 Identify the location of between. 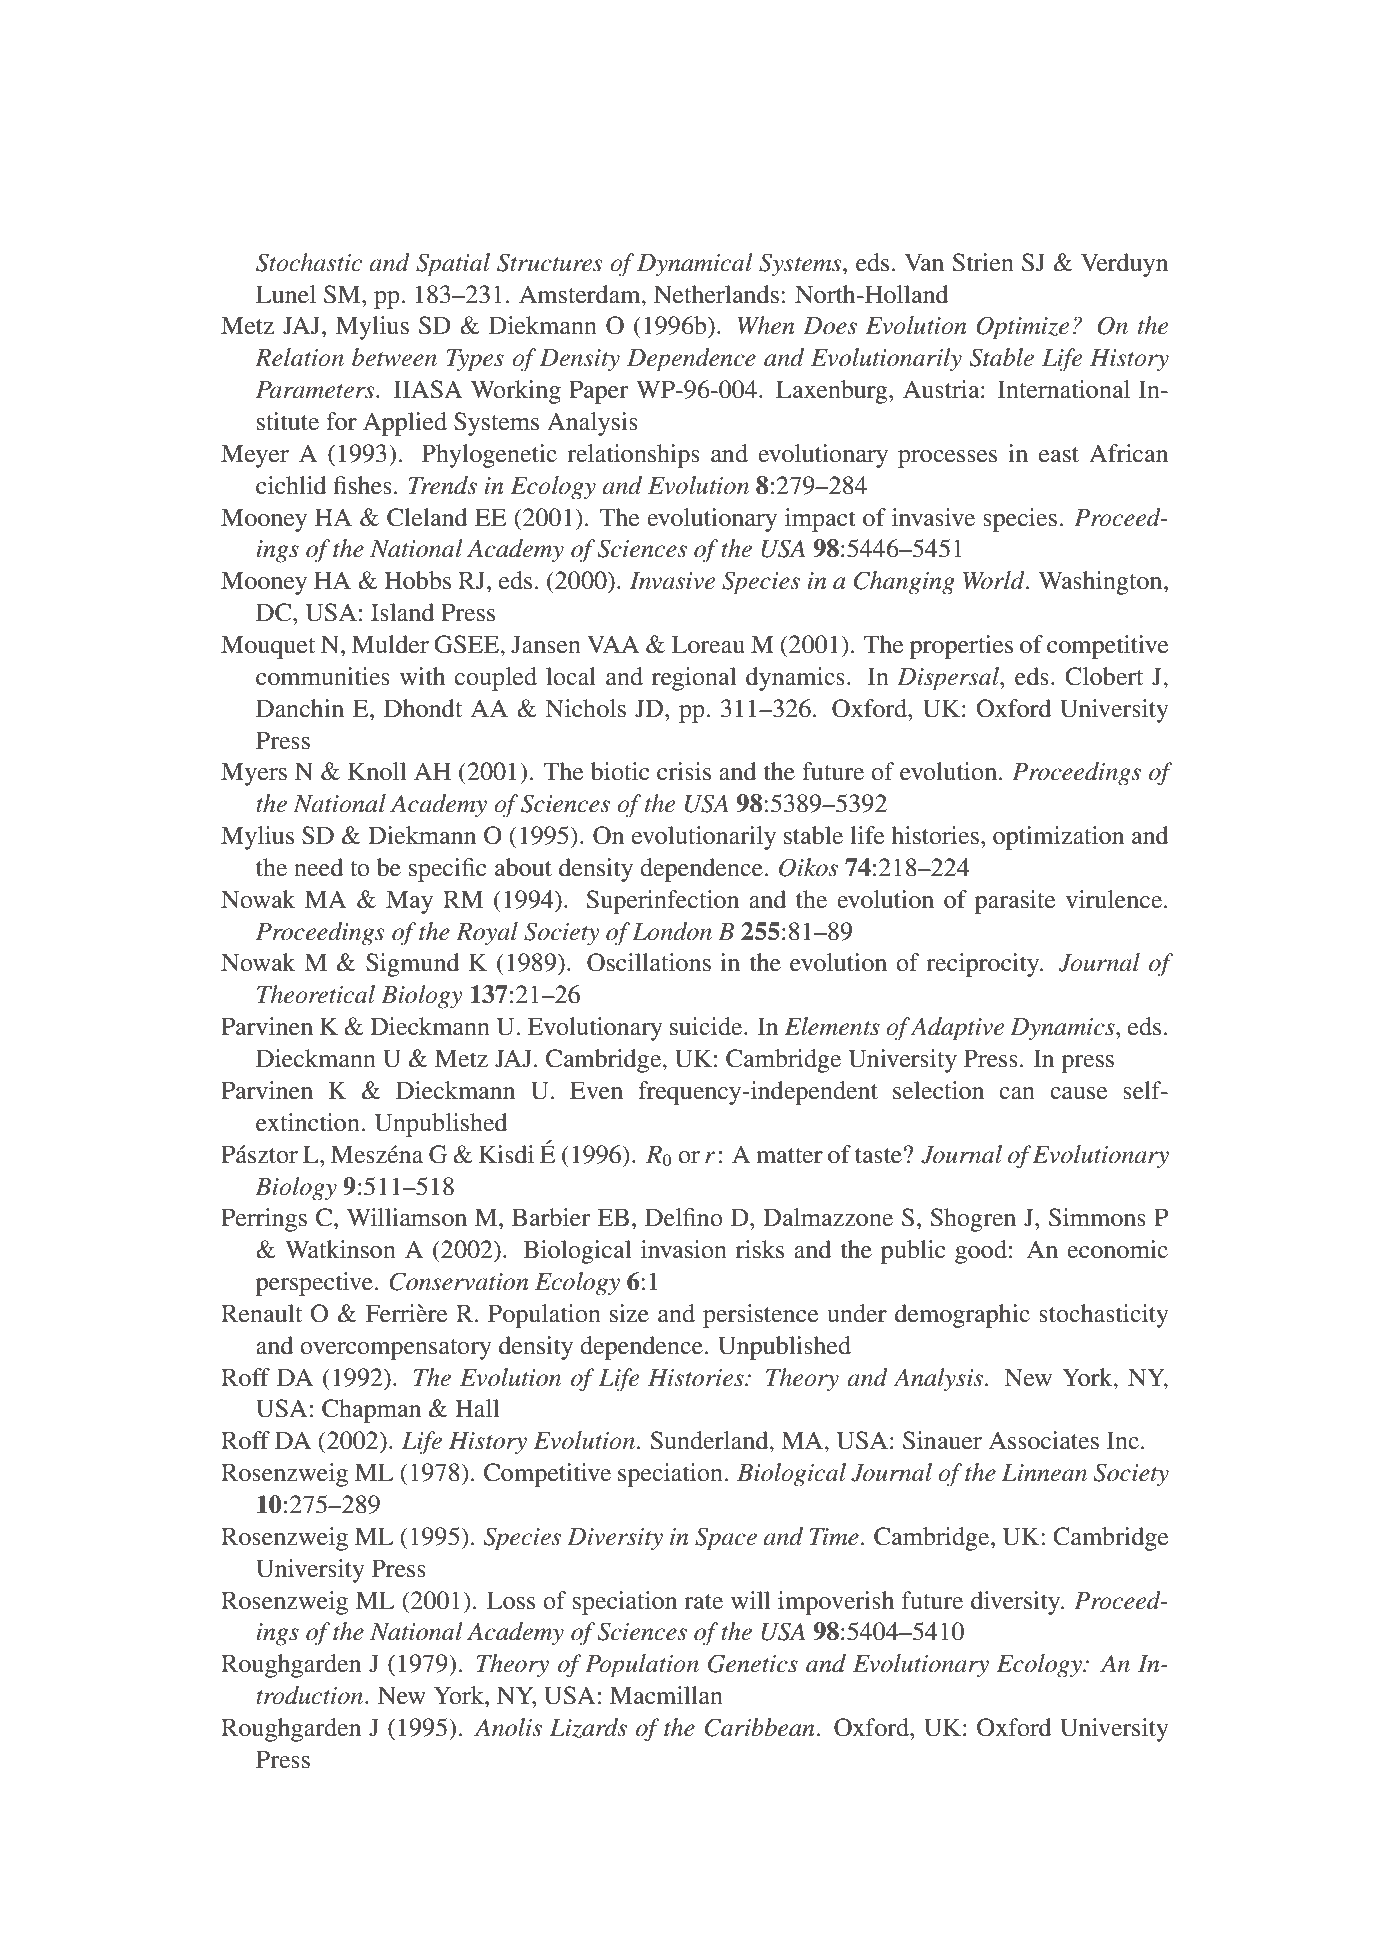
(394, 357).
